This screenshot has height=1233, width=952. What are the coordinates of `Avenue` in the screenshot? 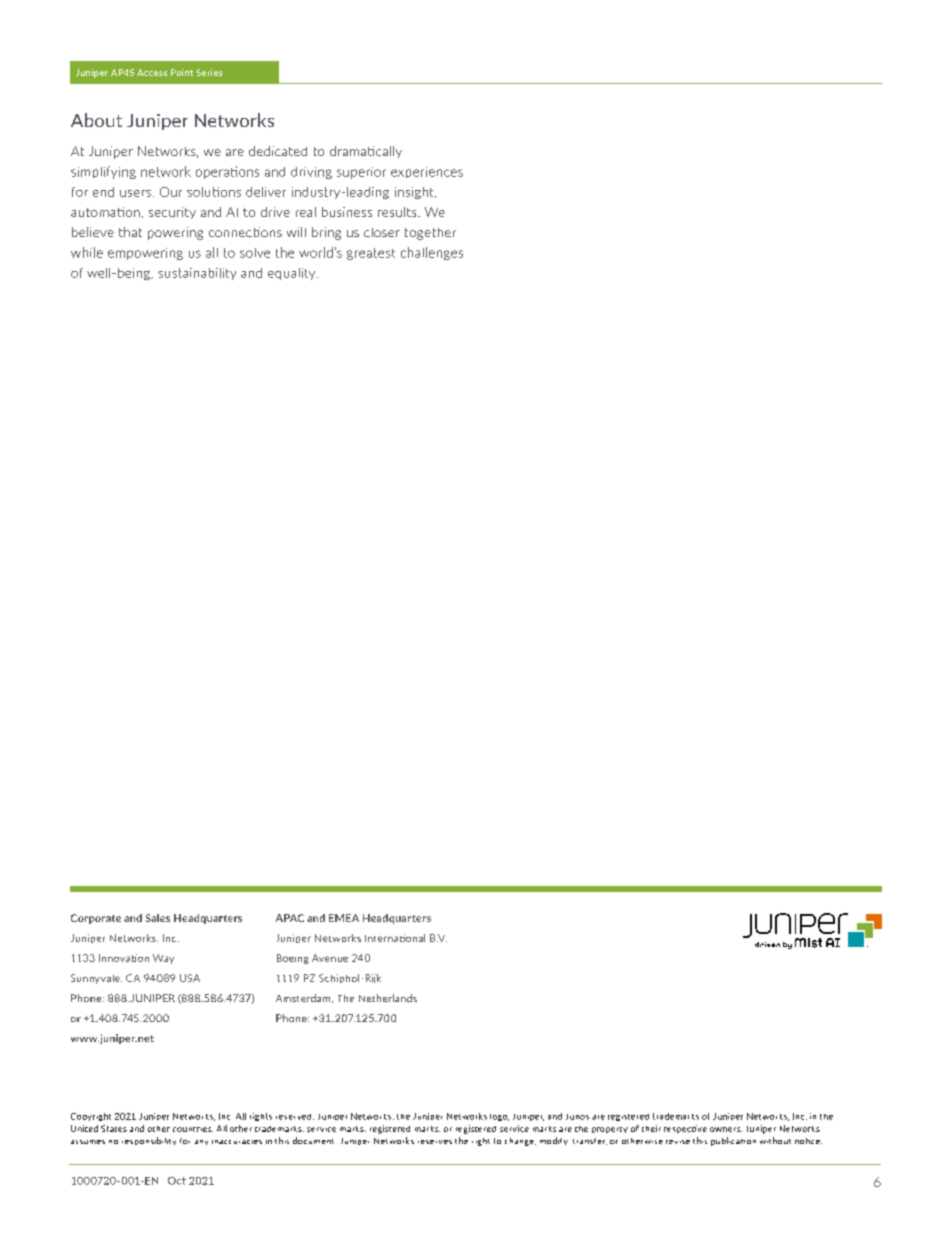 It's located at (330, 958).
